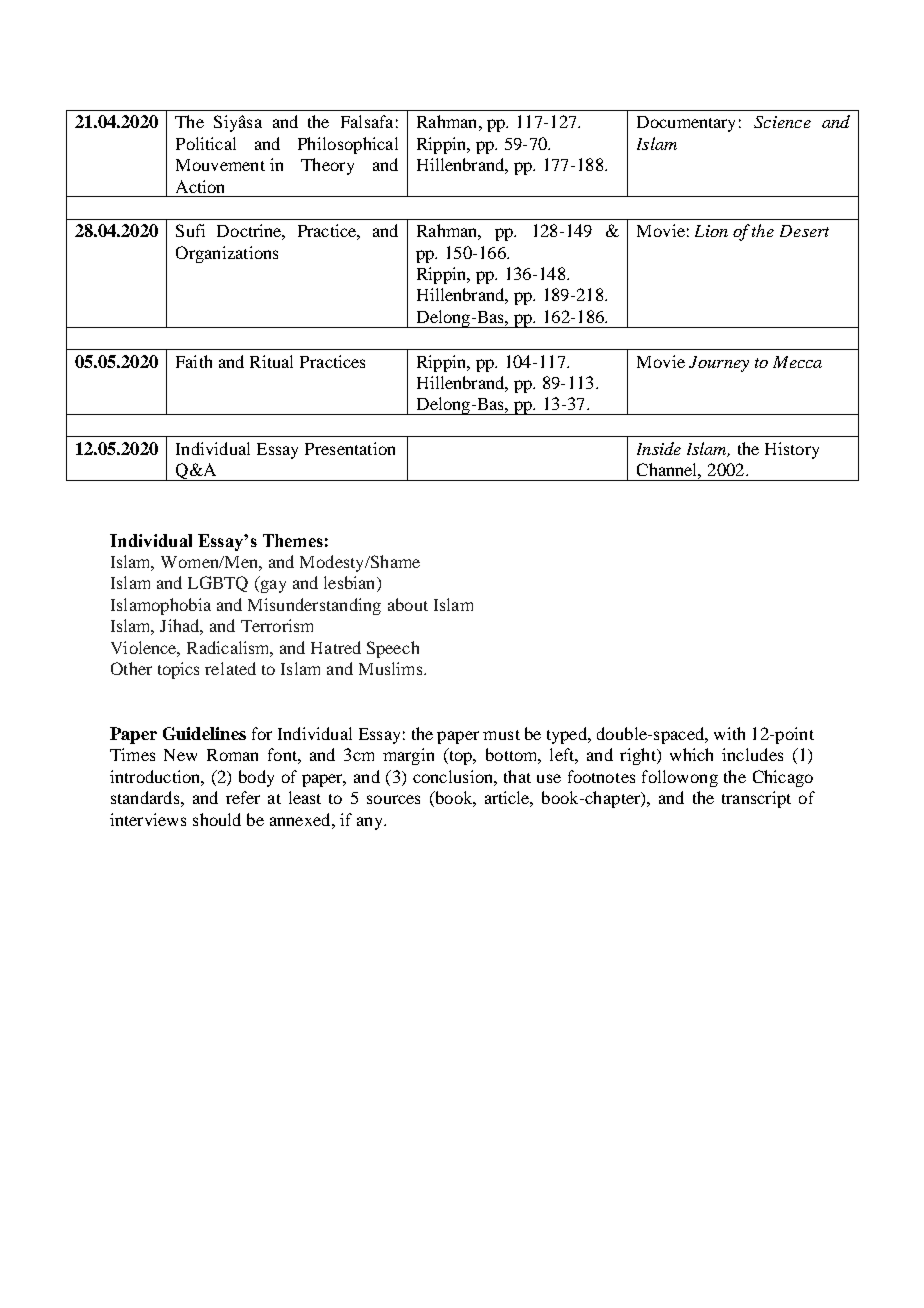 This image has height=1308, width=924. What do you see at coordinates (454, 776) in the image?
I see `conclusion` at bounding box center [454, 776].
